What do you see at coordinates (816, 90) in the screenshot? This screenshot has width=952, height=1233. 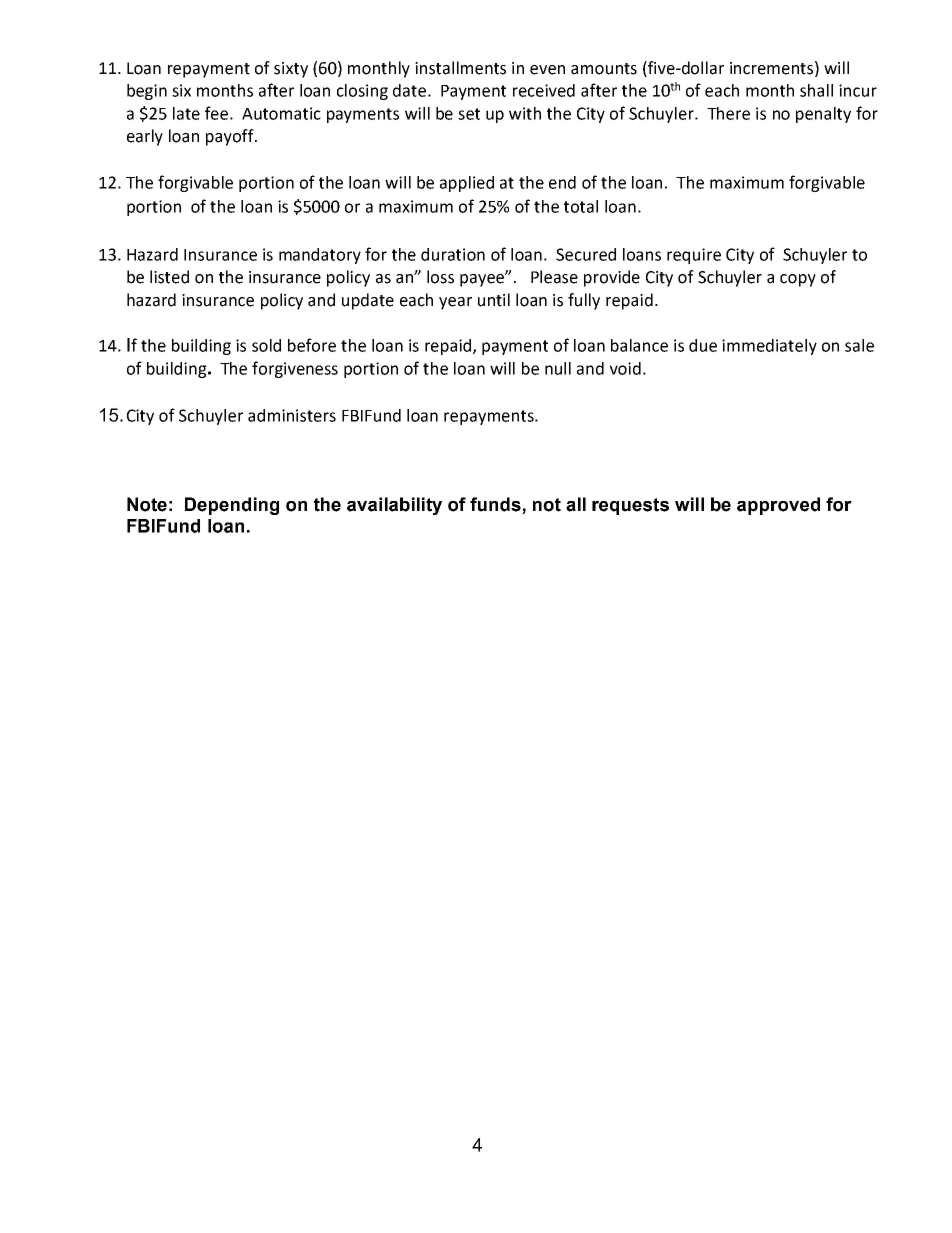 I see `shall` at bounding box center [816, 90].
